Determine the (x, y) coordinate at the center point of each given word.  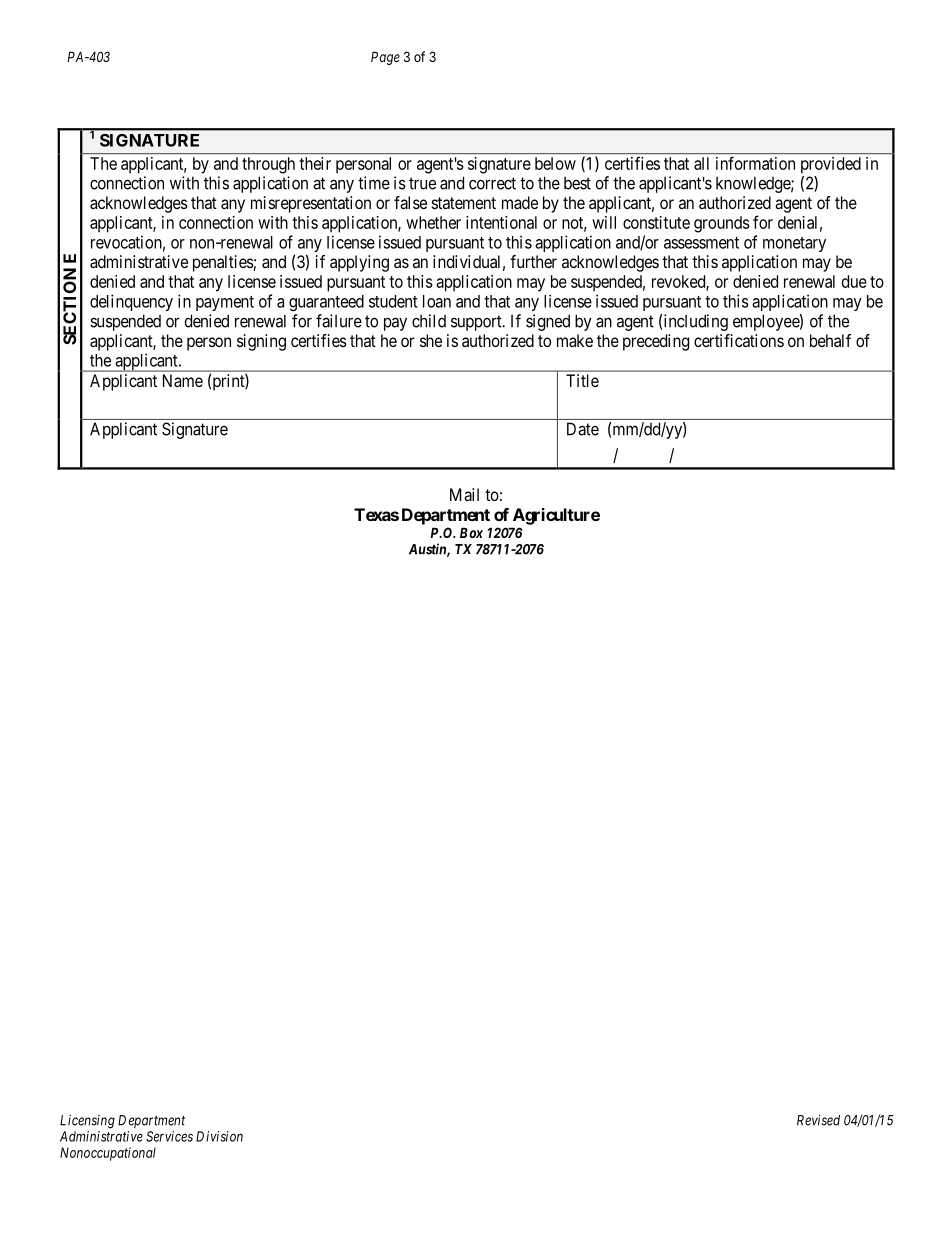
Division (219, 1136)
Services (169, 1136)
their (315, 163)
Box (471, 532)
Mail (464, 494)
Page (385, 58)
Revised (818, 1120)
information (755, 163)
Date (583, 429)
